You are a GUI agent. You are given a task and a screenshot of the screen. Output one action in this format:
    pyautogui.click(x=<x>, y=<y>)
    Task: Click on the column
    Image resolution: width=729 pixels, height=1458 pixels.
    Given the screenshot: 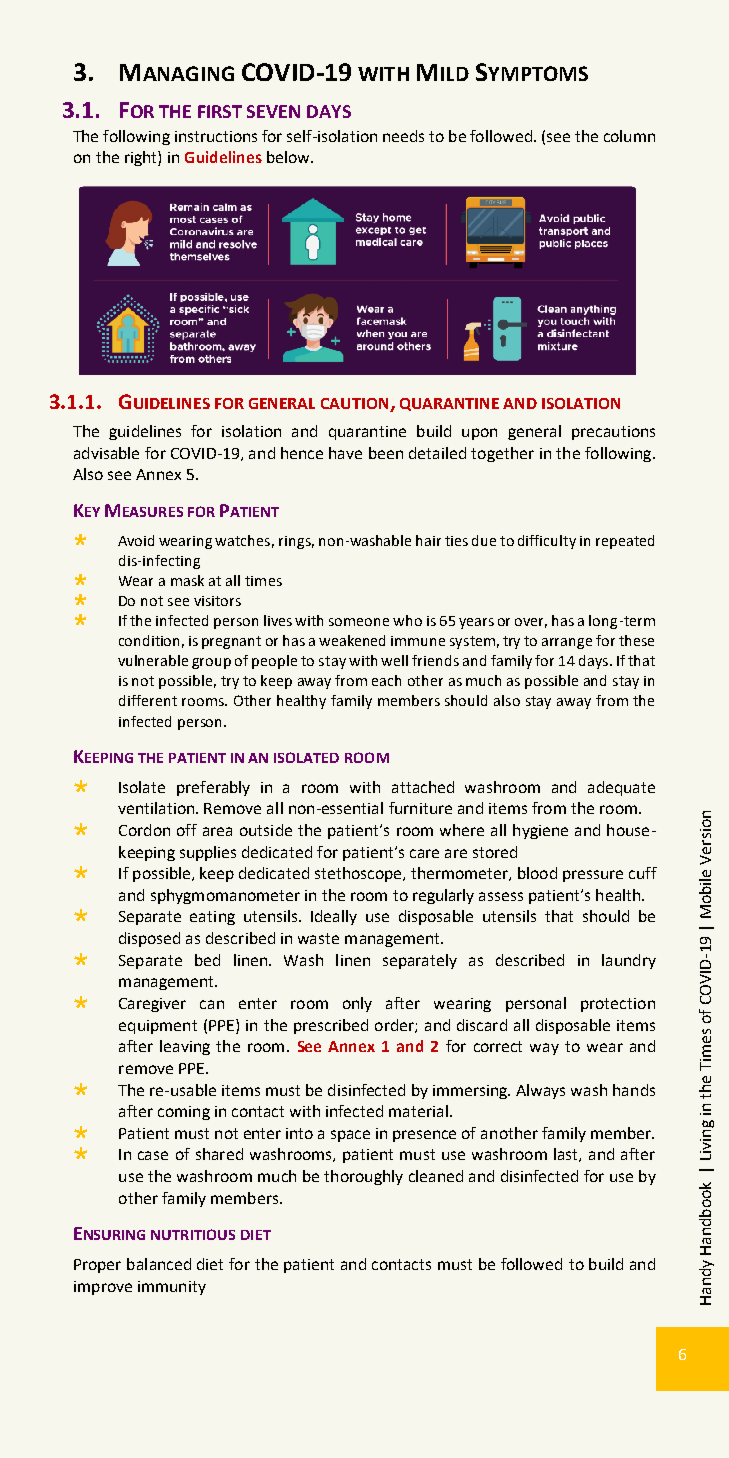 What is the action you would take?
    pyautogui.click(x=629, y=136)
